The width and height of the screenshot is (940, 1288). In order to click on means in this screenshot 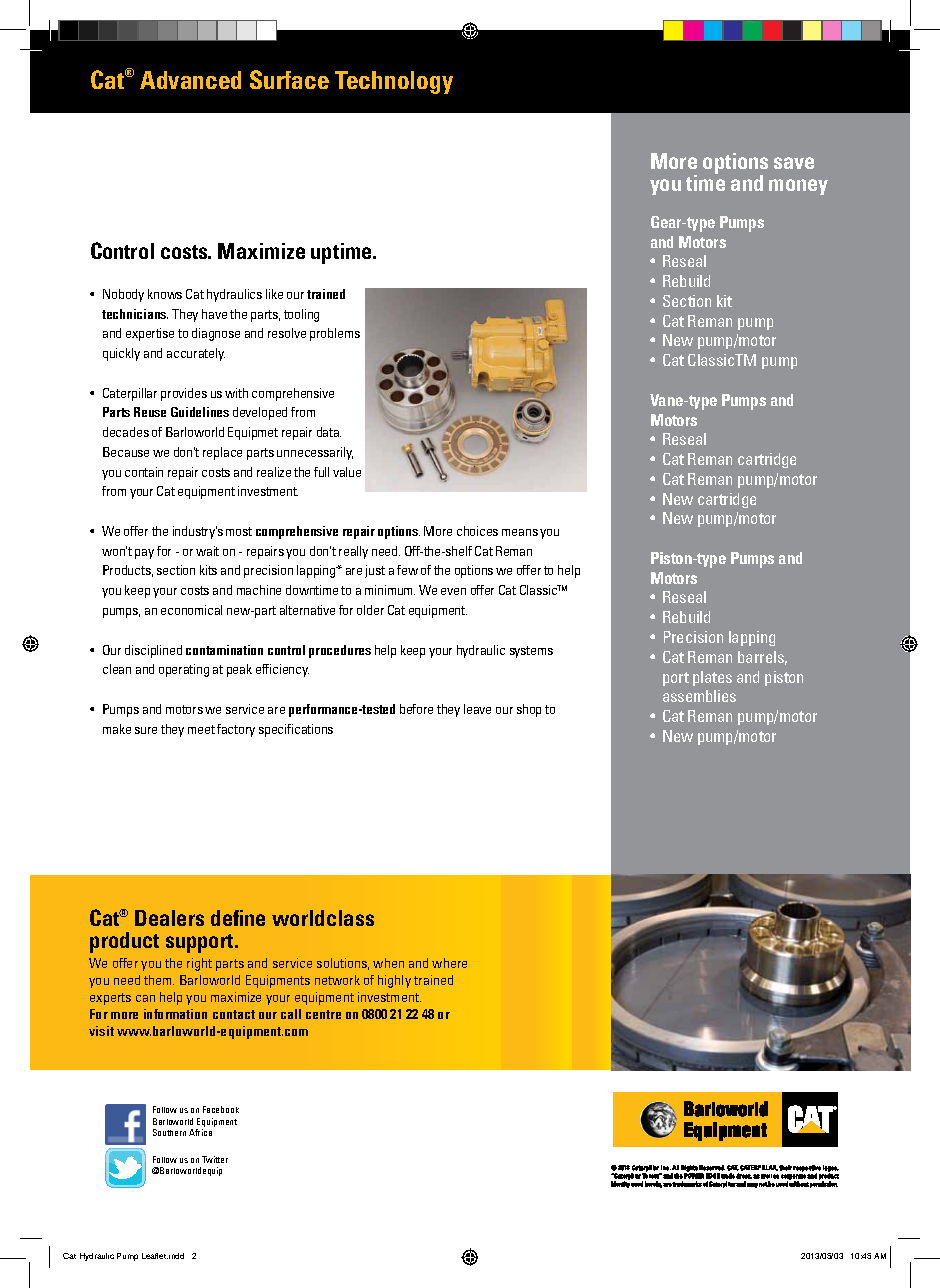, I will do `click(520, 532)`.
